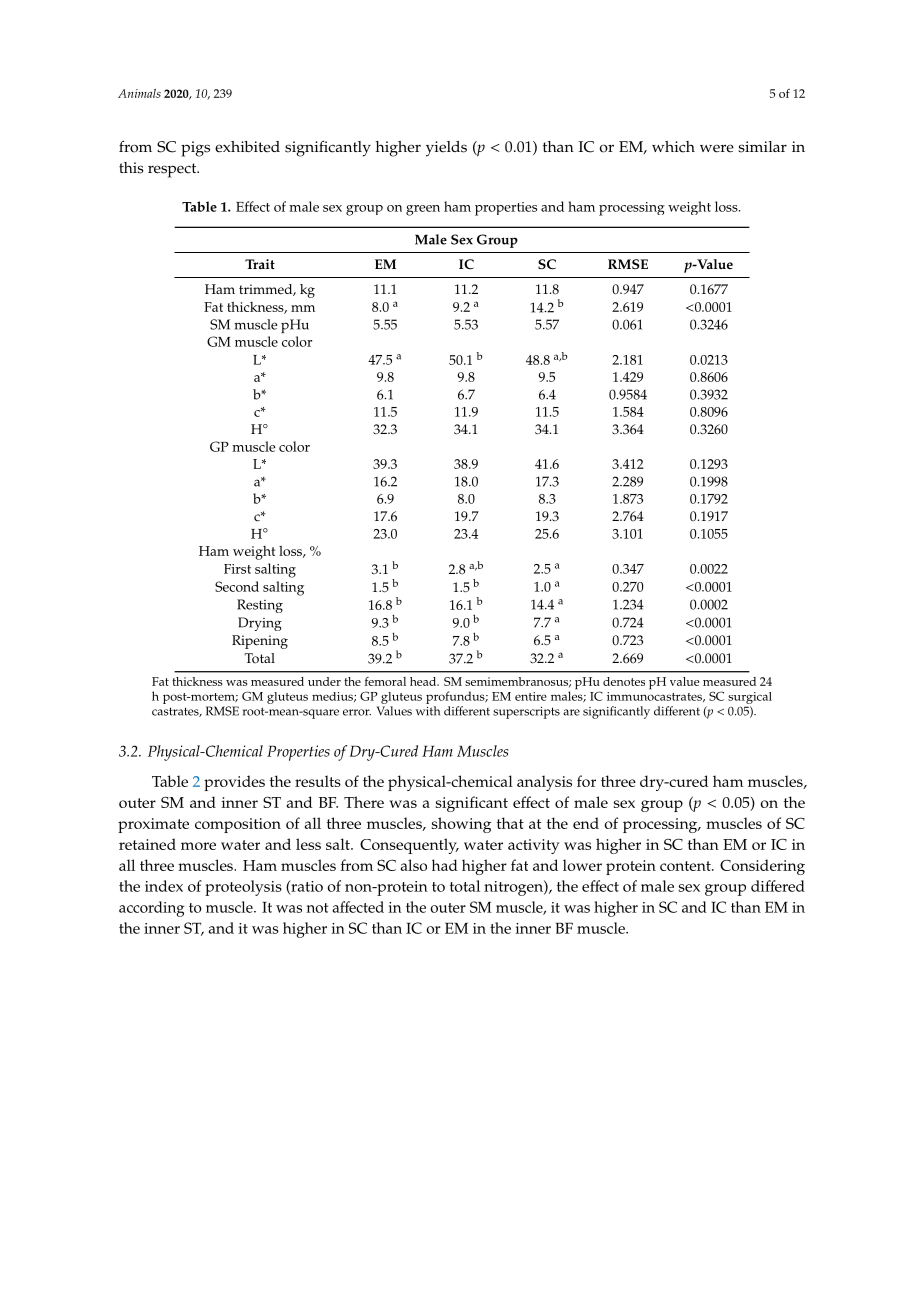  What do you see at coordinates (445, 865) in the page?
I see `had` at bounding box center [445, 865].
